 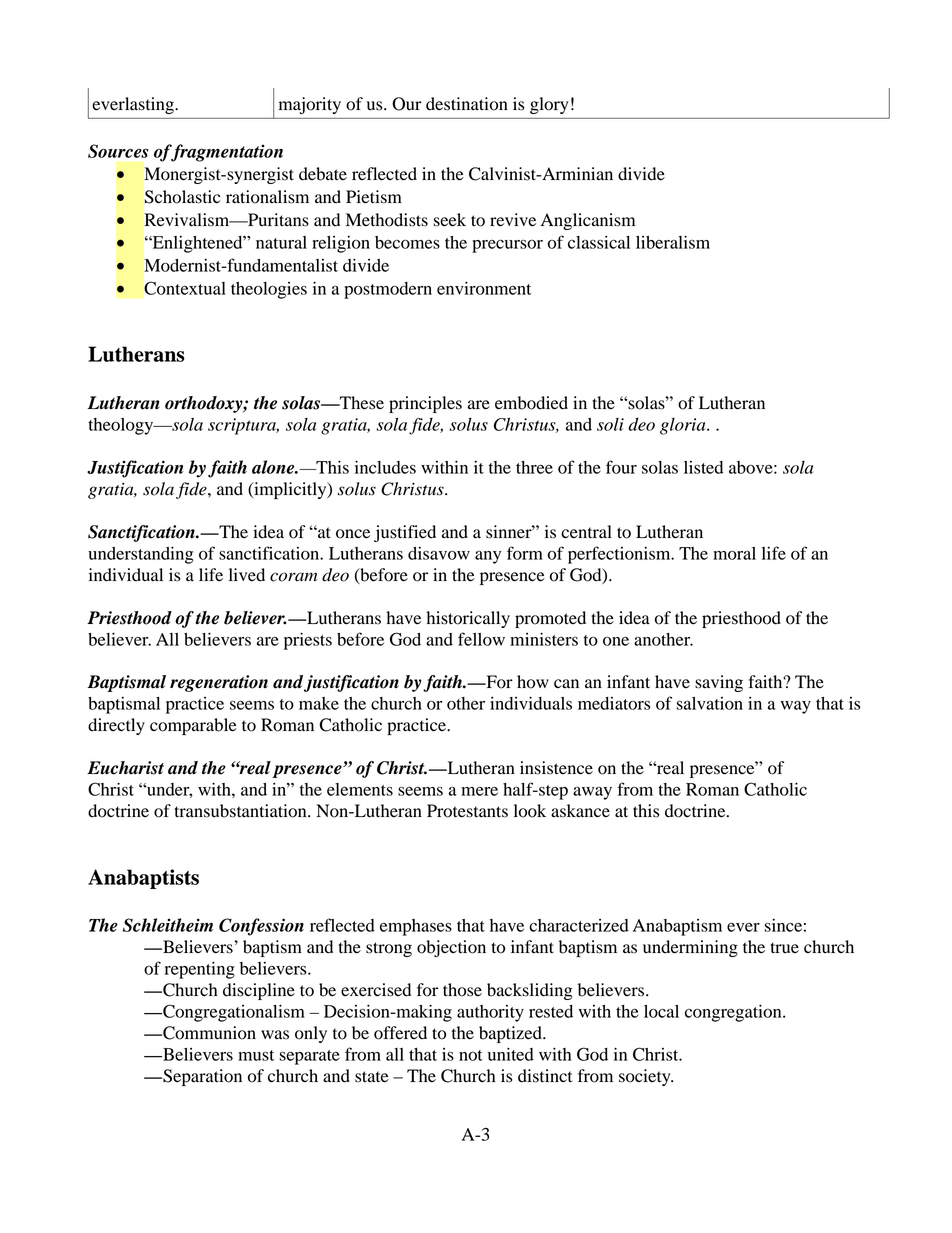 I want to click on Communion, so click(x=208, y=1033).
